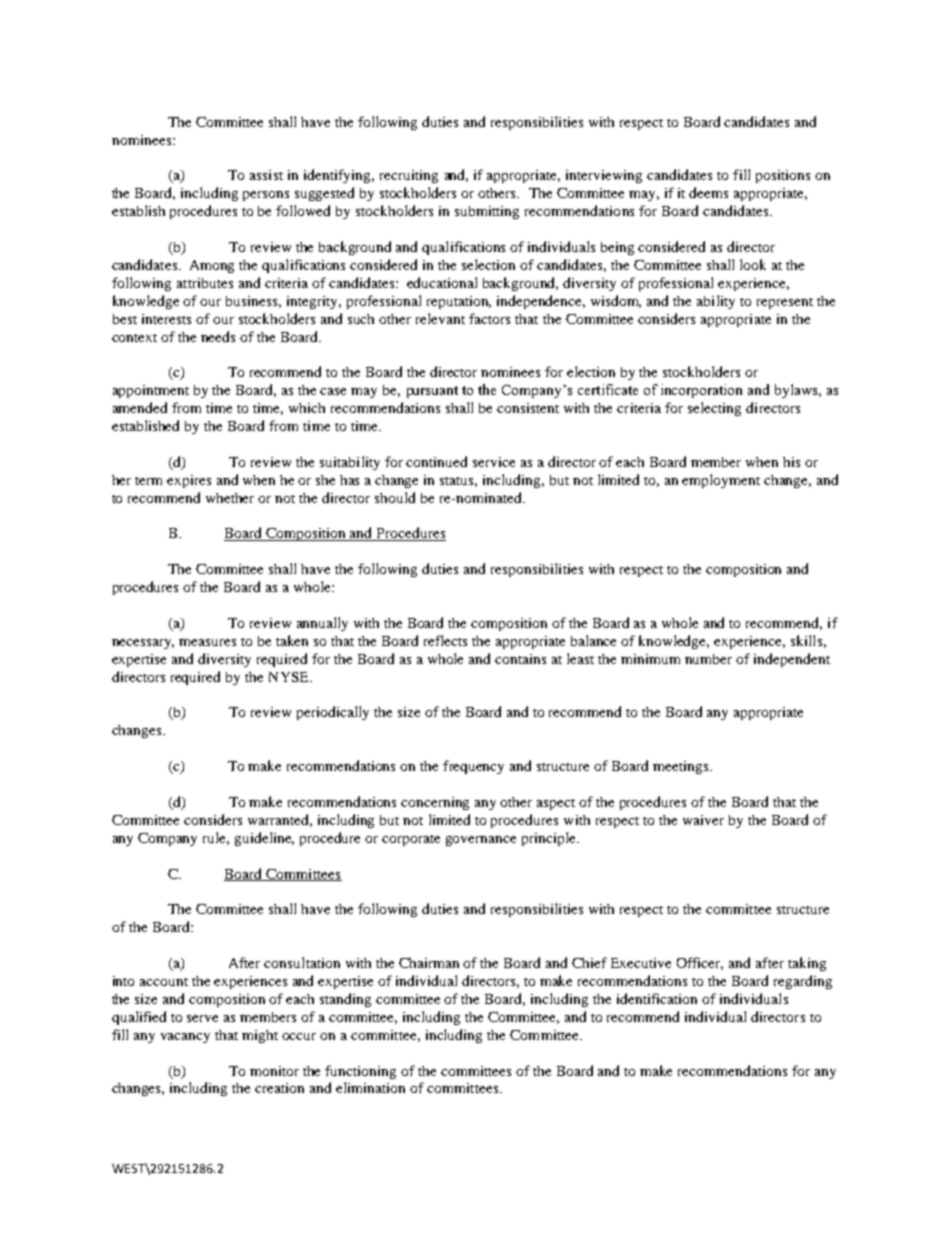 Image resolution: width=952 pixels, height=1233 pixels. I want to click on persons, so click(266, 196).
